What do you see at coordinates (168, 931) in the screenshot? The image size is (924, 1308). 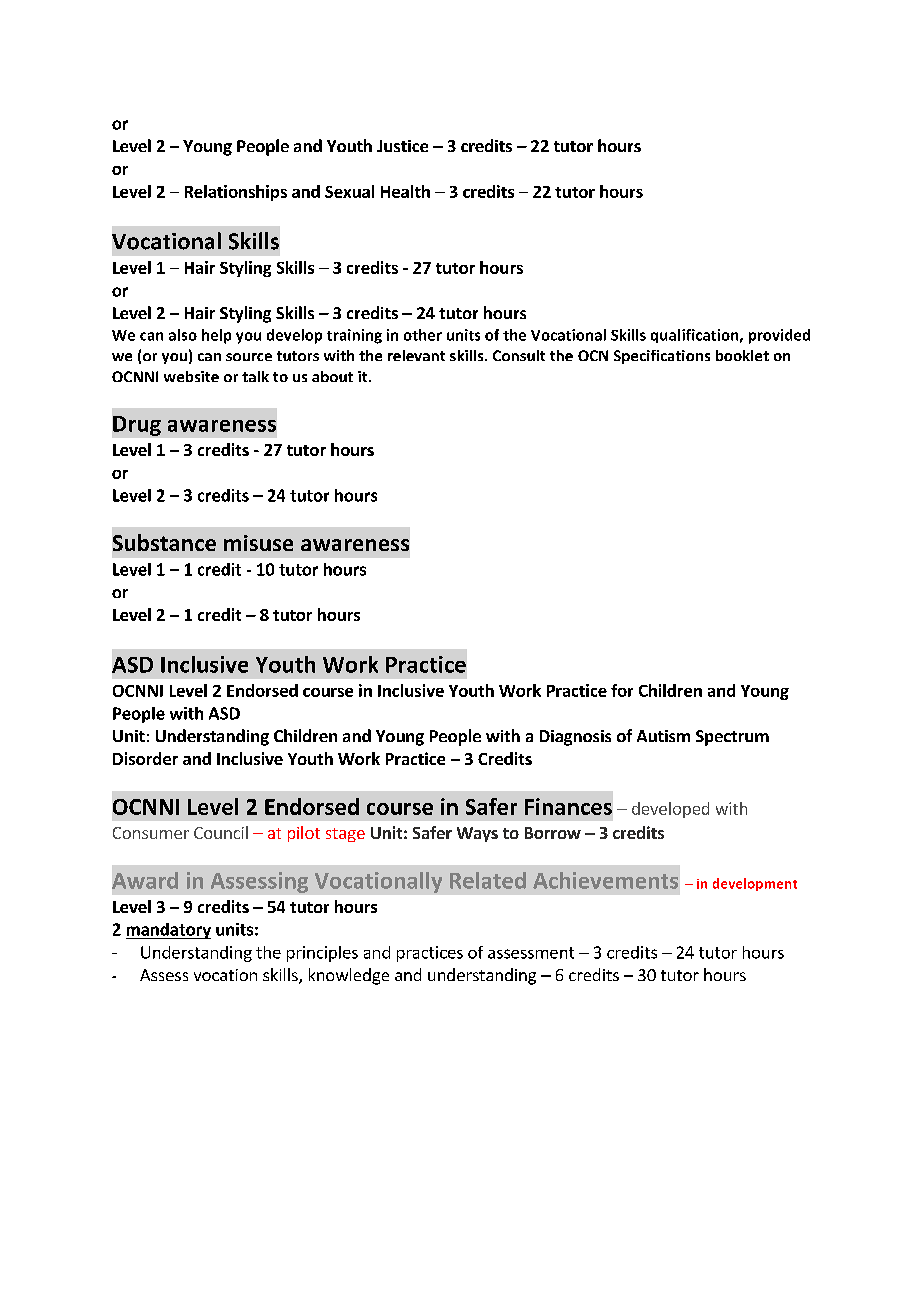 I see `mandatory` at bounding box center [168, 931].
